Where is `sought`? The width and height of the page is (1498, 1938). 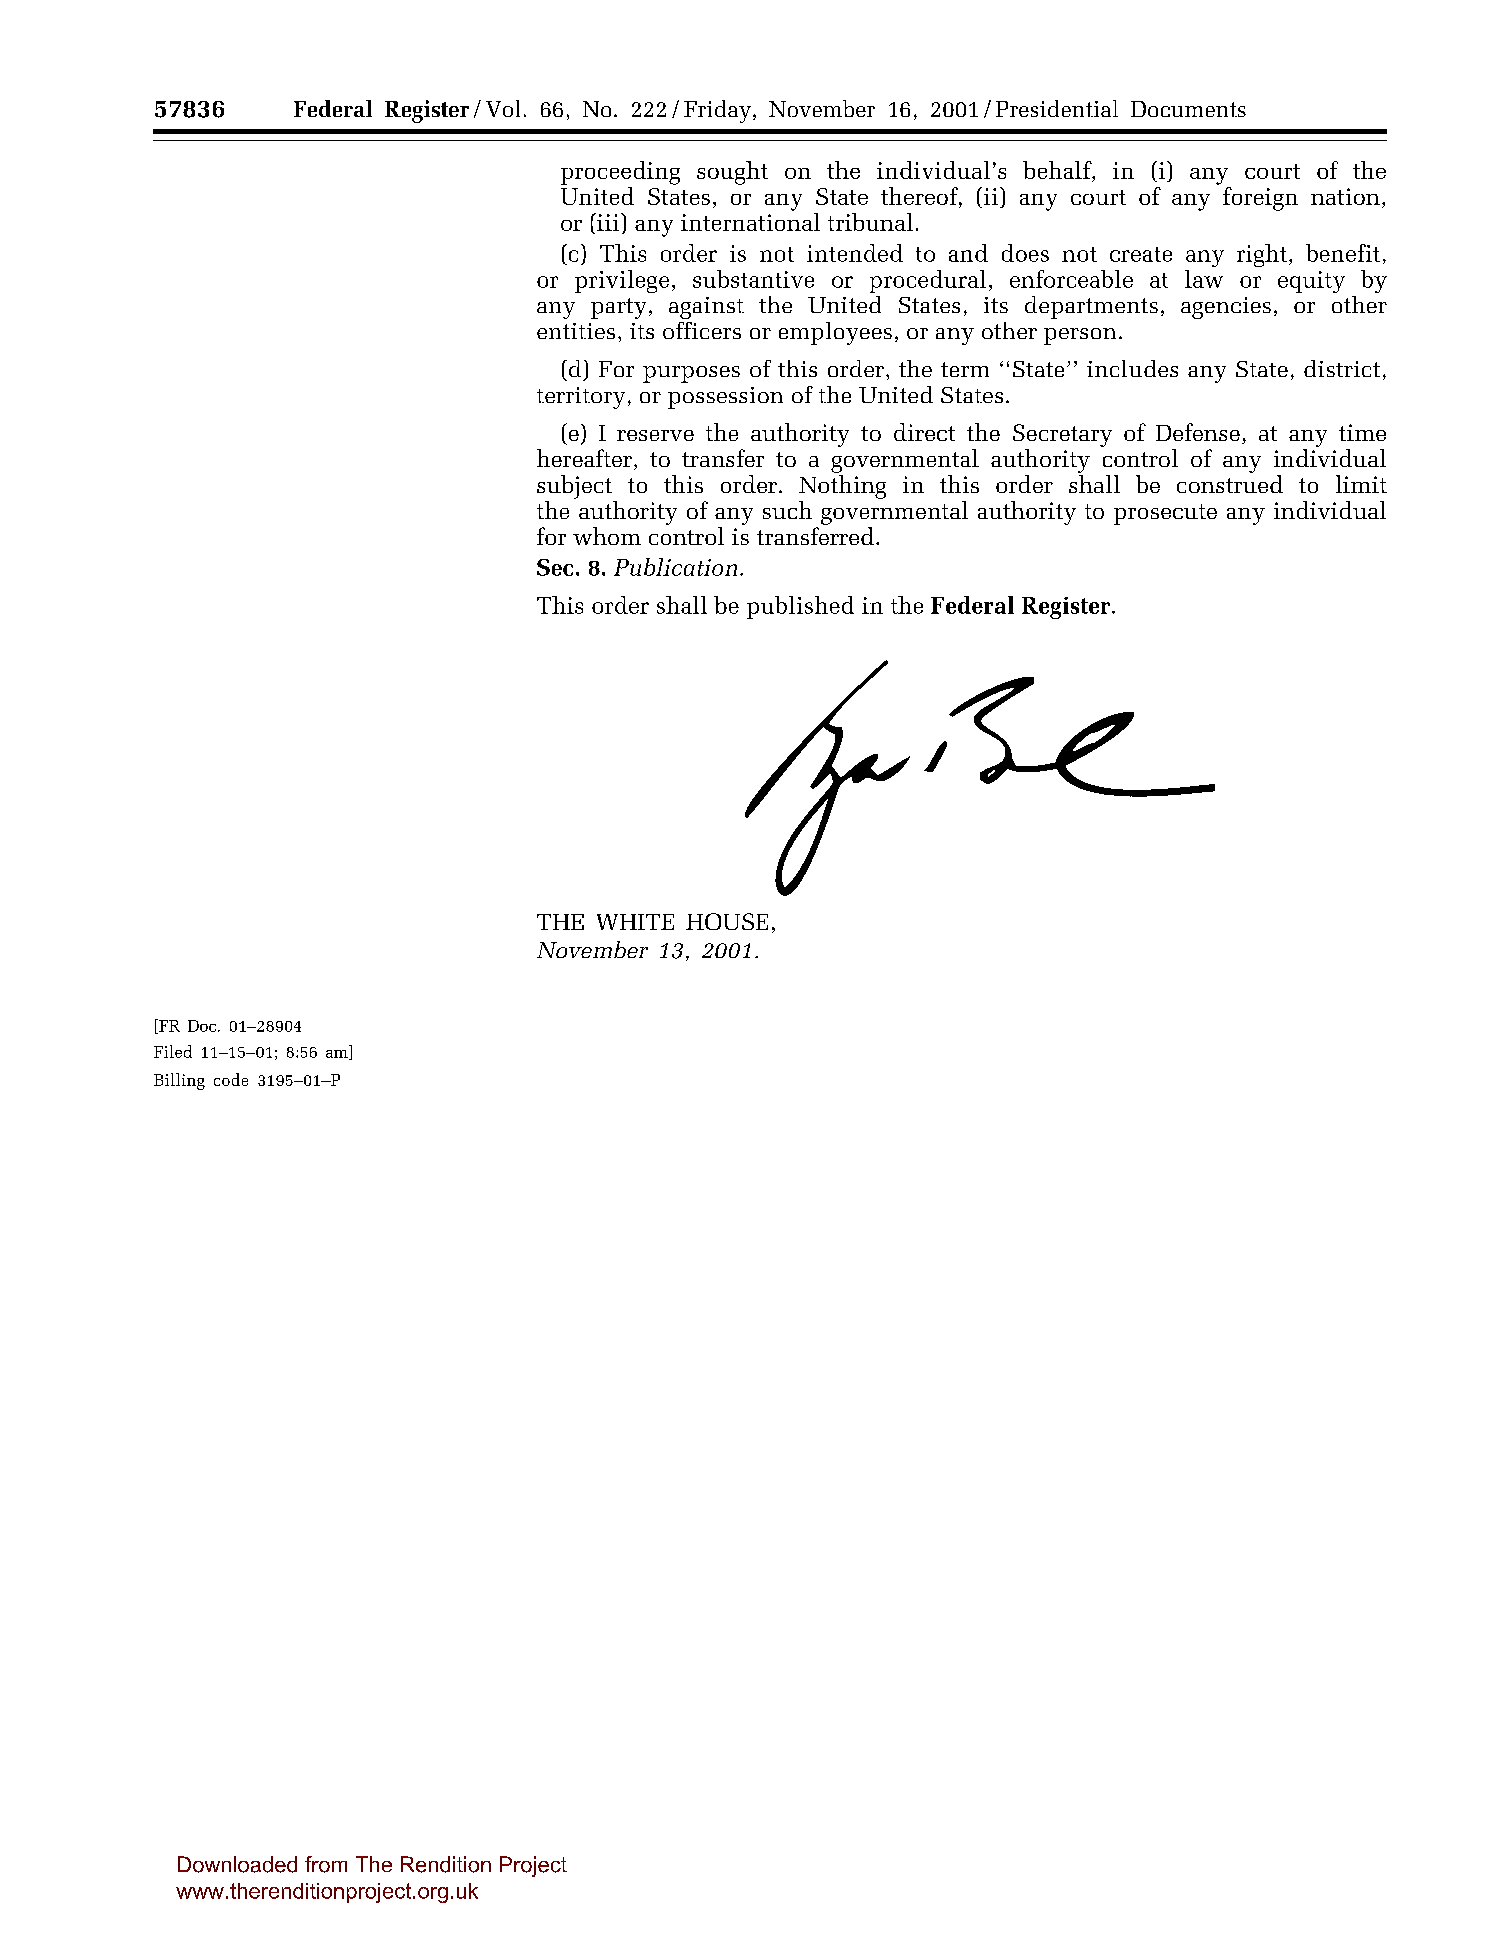
sought is located at coordinates (732, 173).
